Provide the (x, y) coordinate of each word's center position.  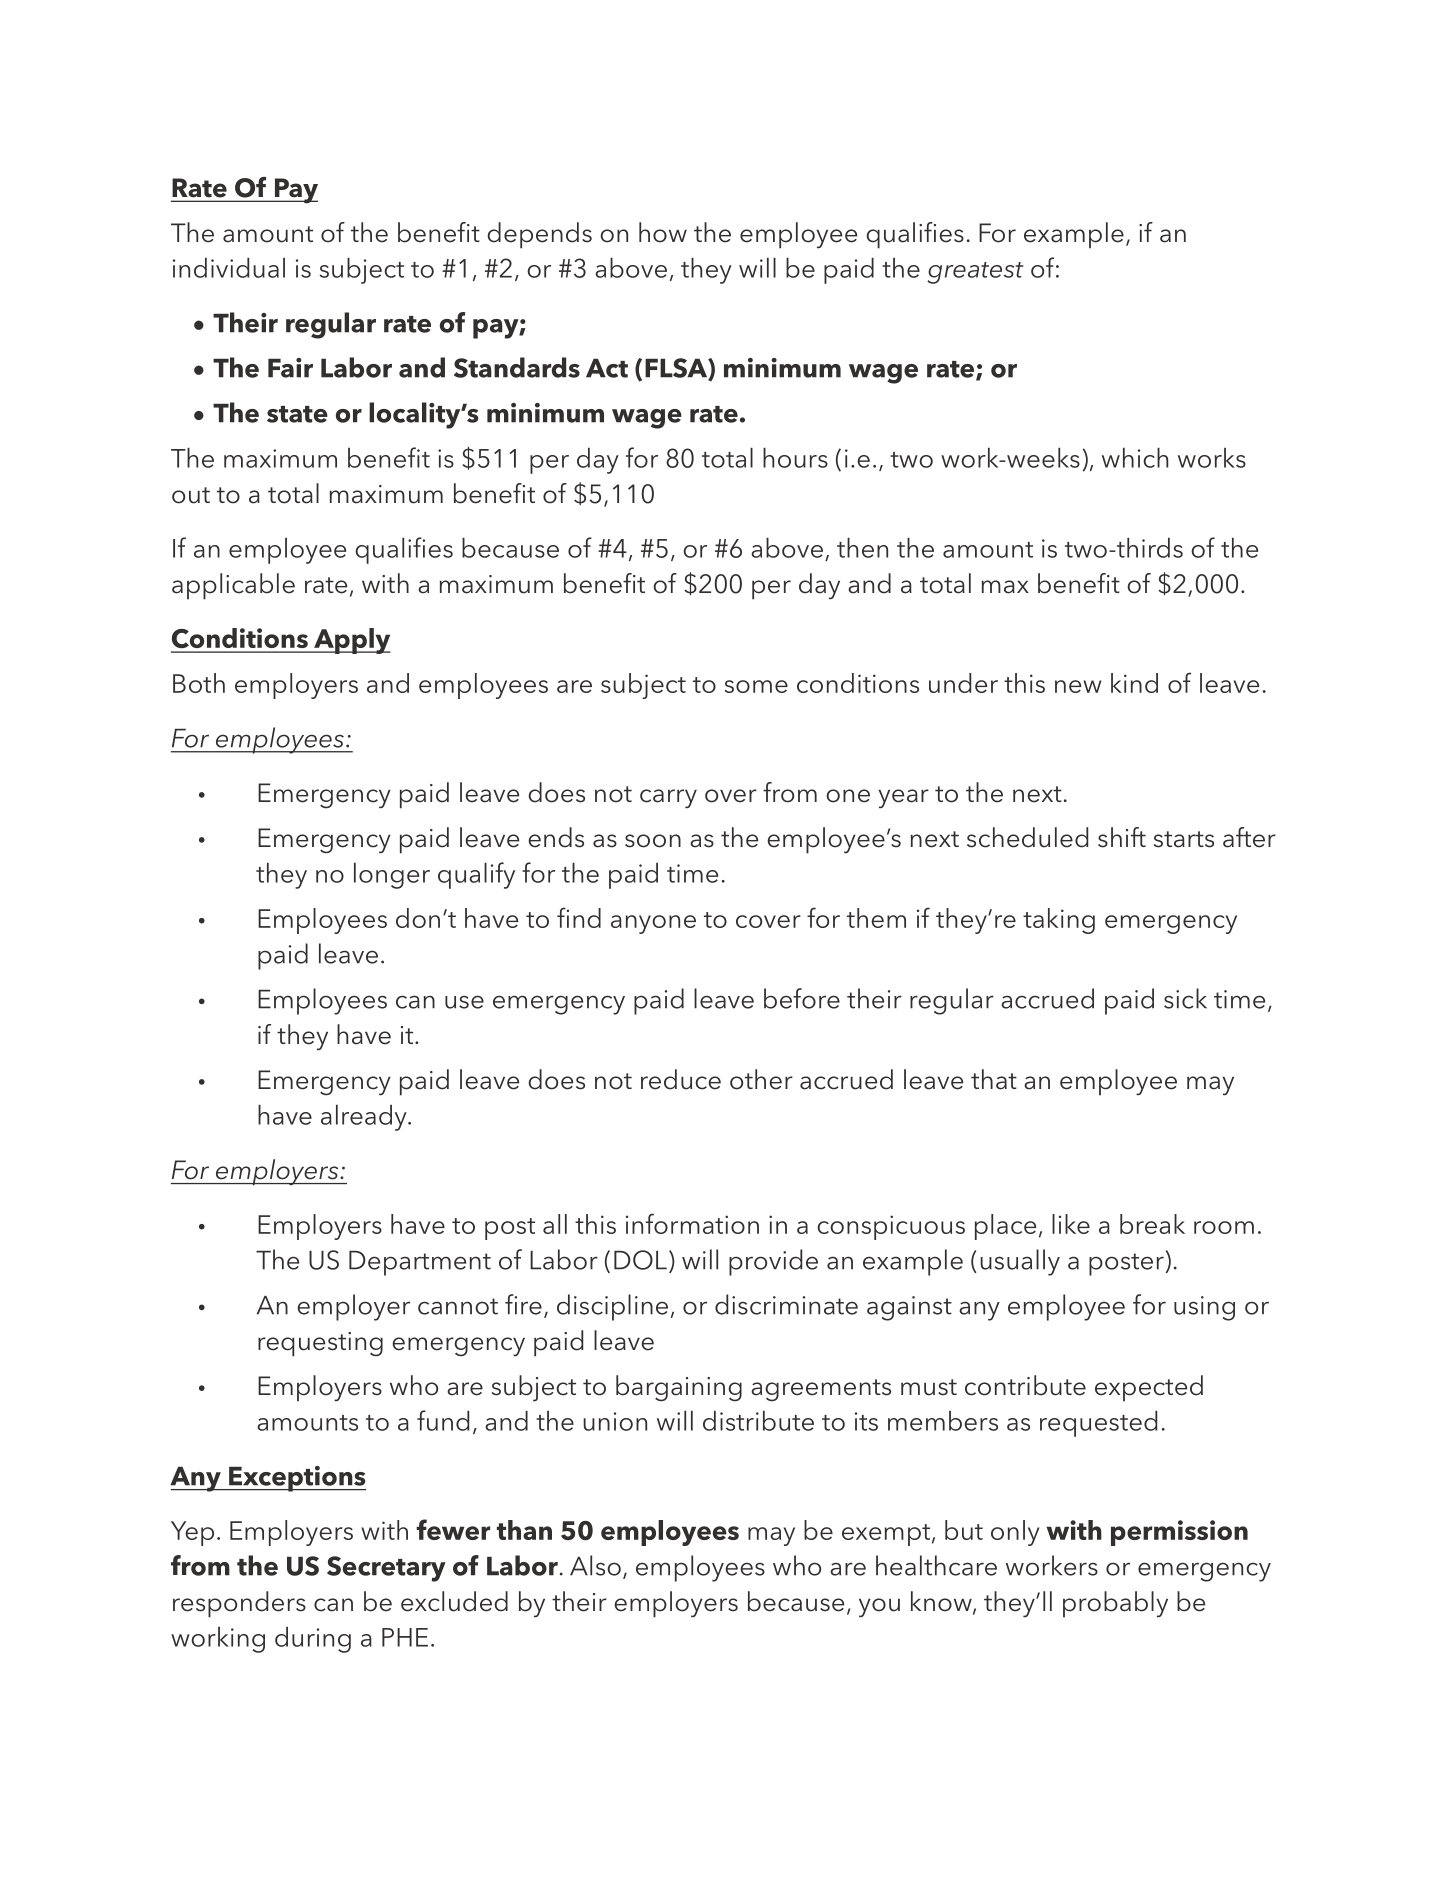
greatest (975, 273)
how (663, 232)
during (313, 1640)
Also (595, 1565)
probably (1115, 1604)
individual (229, 267)
